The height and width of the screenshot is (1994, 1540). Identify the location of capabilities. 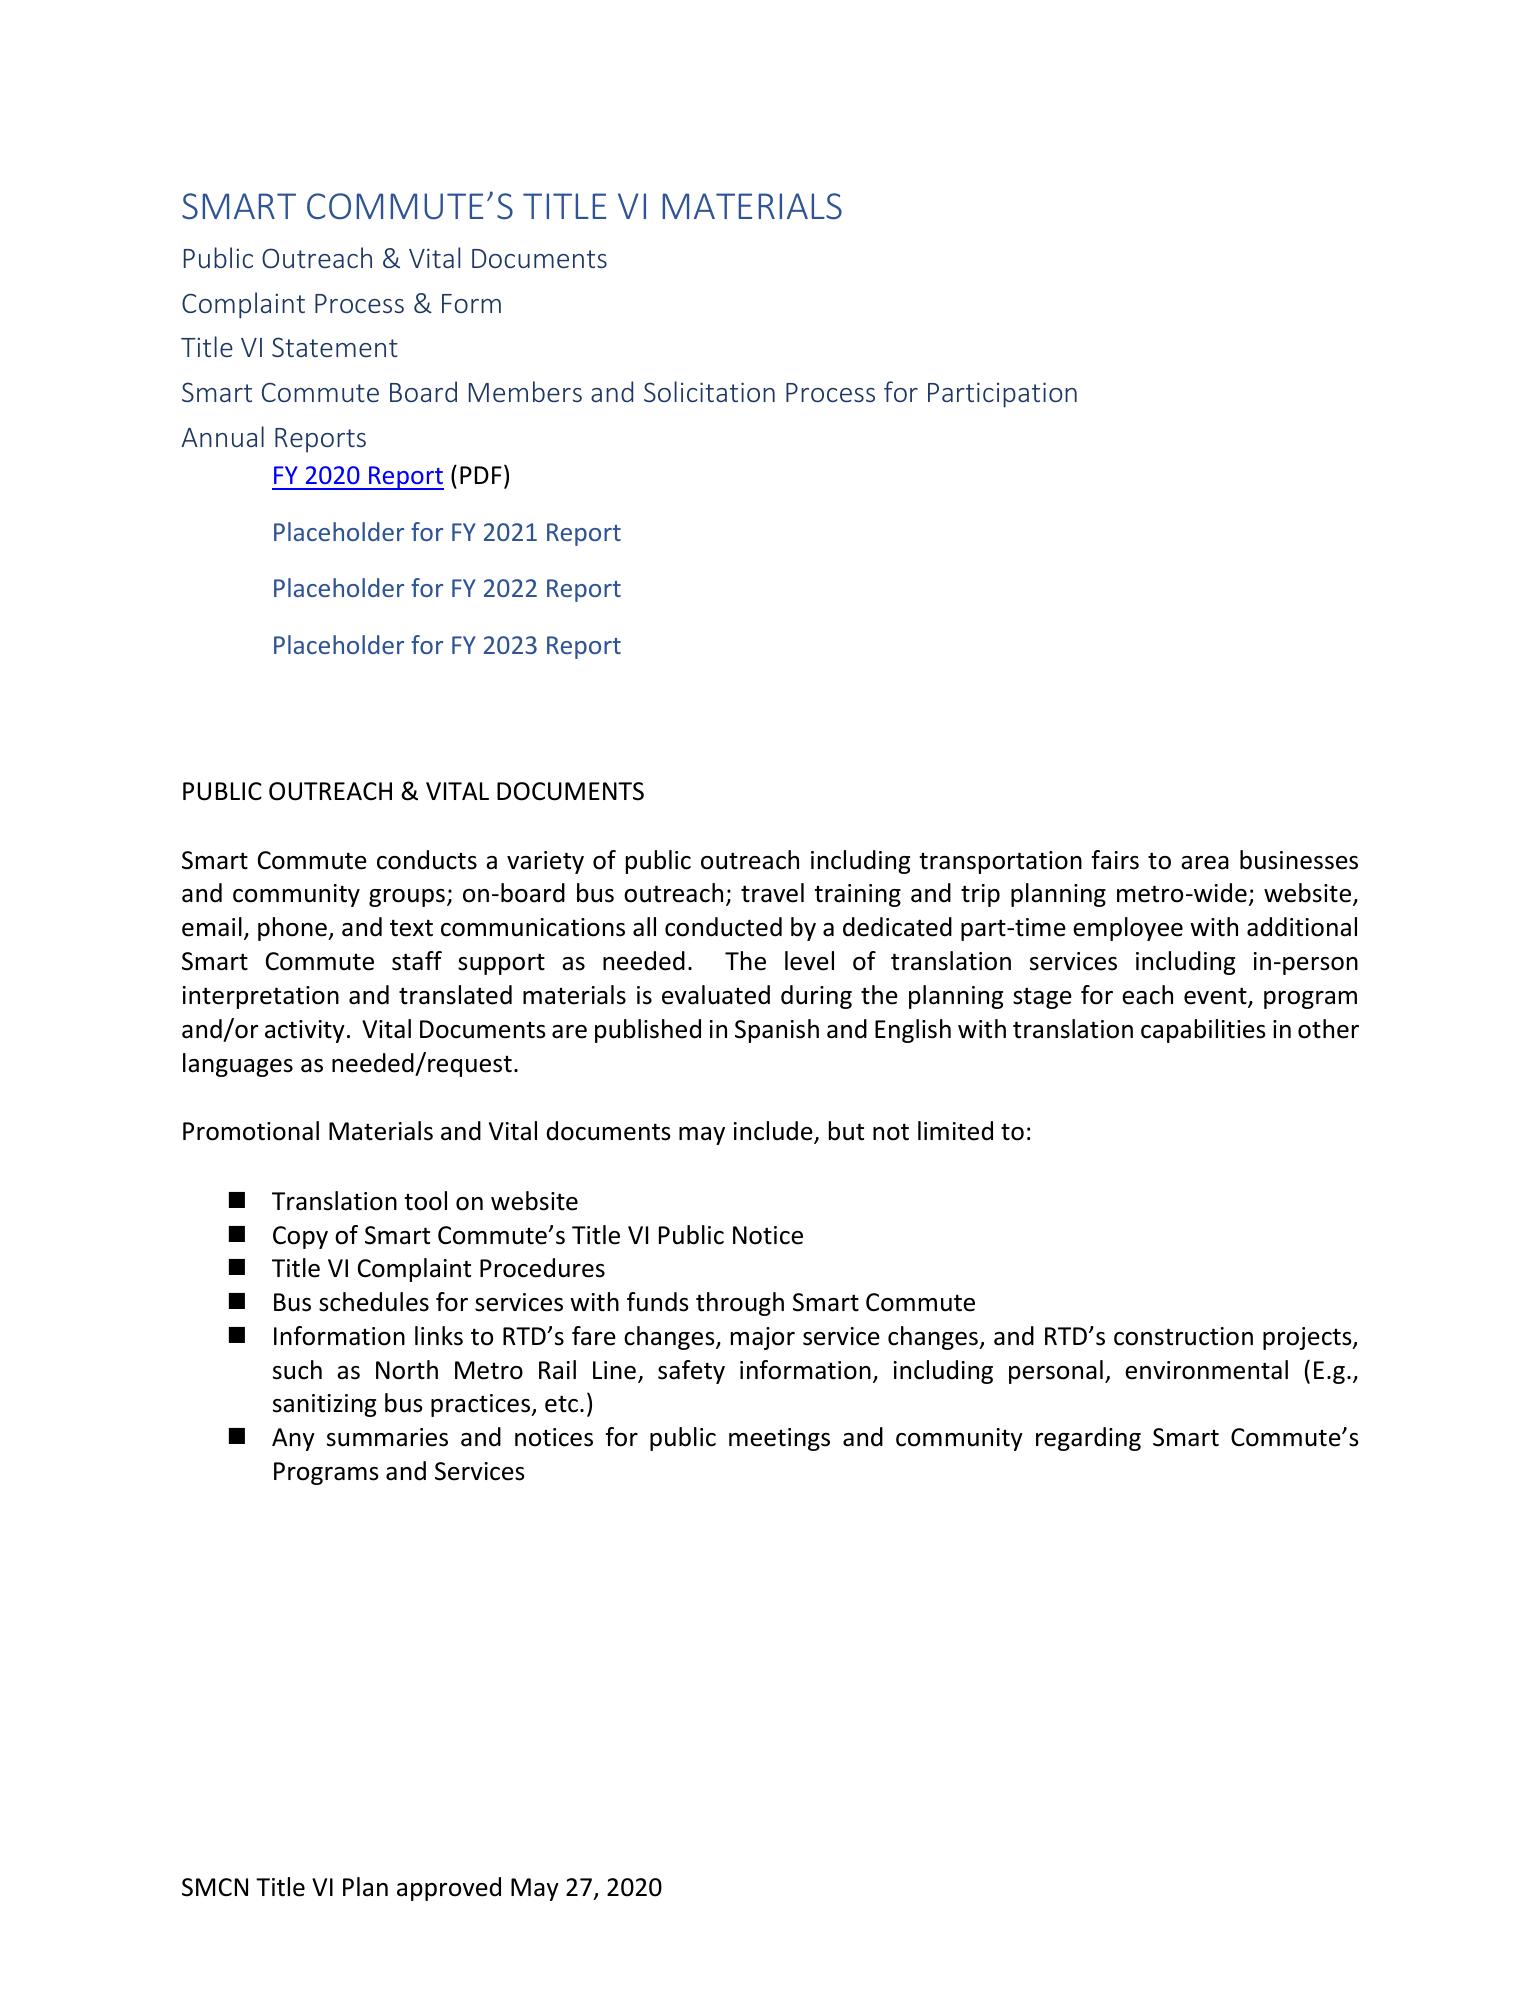
(1203, 1031).
